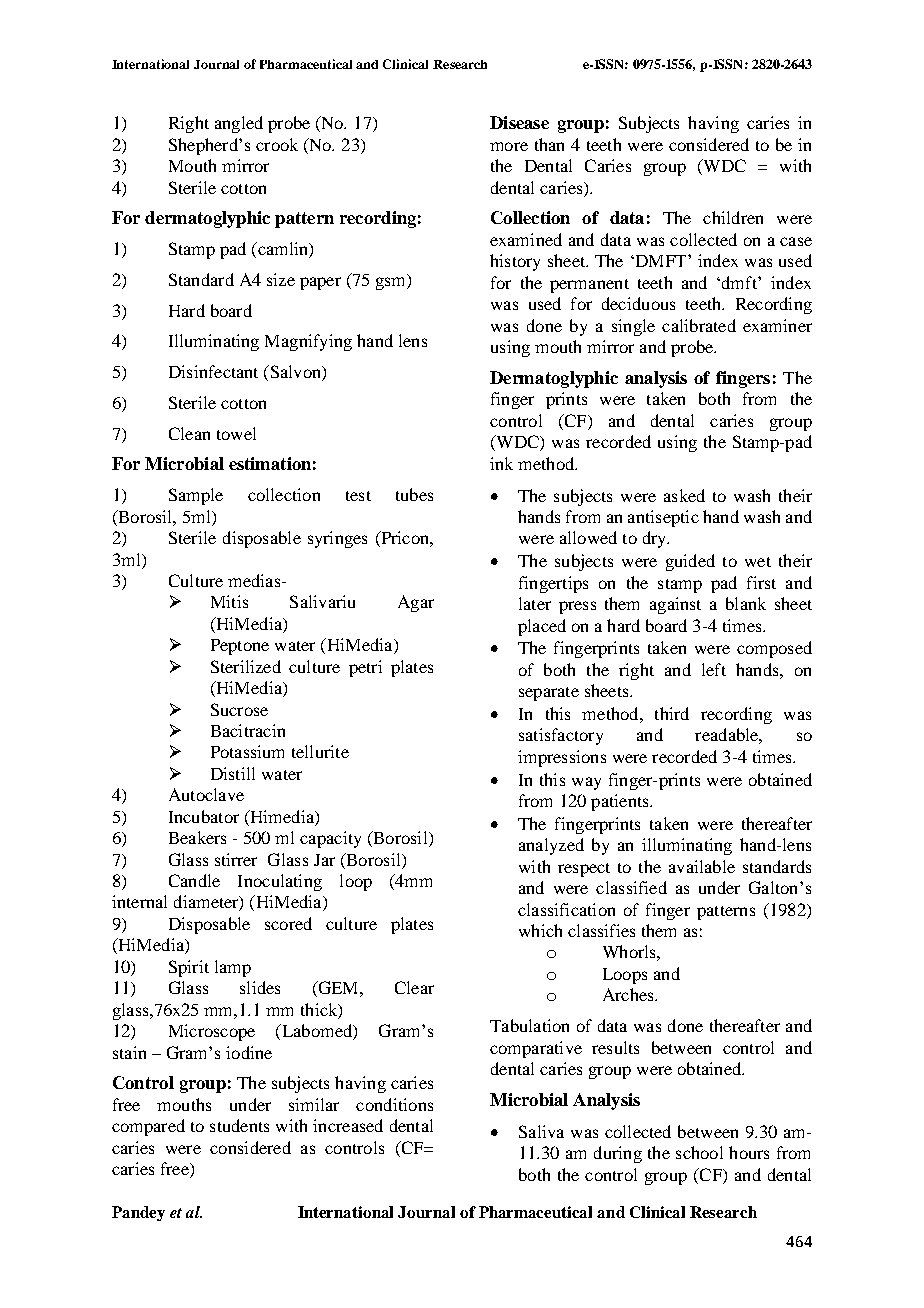 This screenshot has height=1308, width=924. What do you see at coordinates (699, 1152) in the screenshot?
I see `school` at bounding box center [699, 1152].
